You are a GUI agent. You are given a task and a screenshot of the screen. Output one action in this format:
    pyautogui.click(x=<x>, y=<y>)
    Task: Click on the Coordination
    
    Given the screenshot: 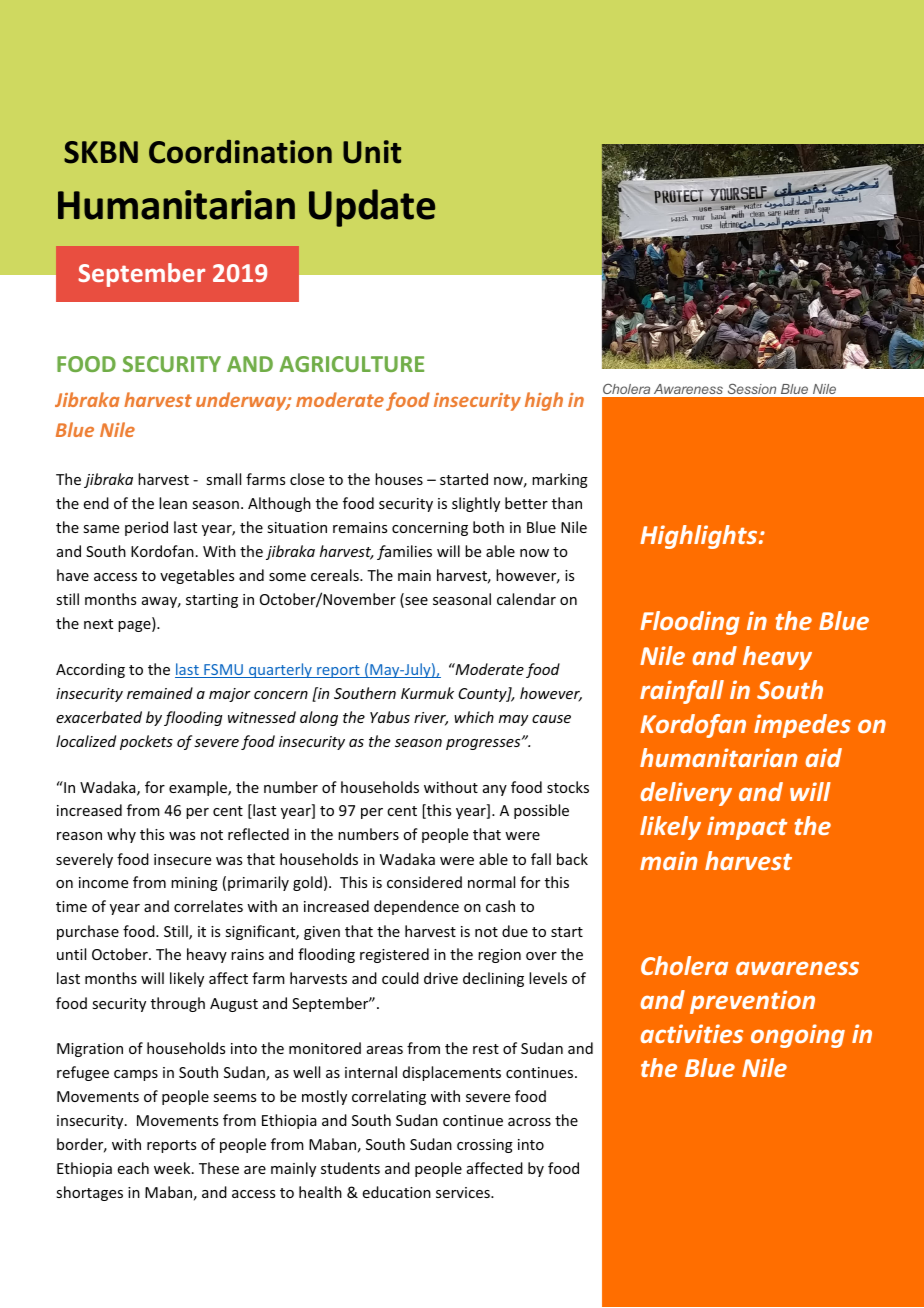 What is the action you would take?
    pyautogui.click(x=240, y=152)
